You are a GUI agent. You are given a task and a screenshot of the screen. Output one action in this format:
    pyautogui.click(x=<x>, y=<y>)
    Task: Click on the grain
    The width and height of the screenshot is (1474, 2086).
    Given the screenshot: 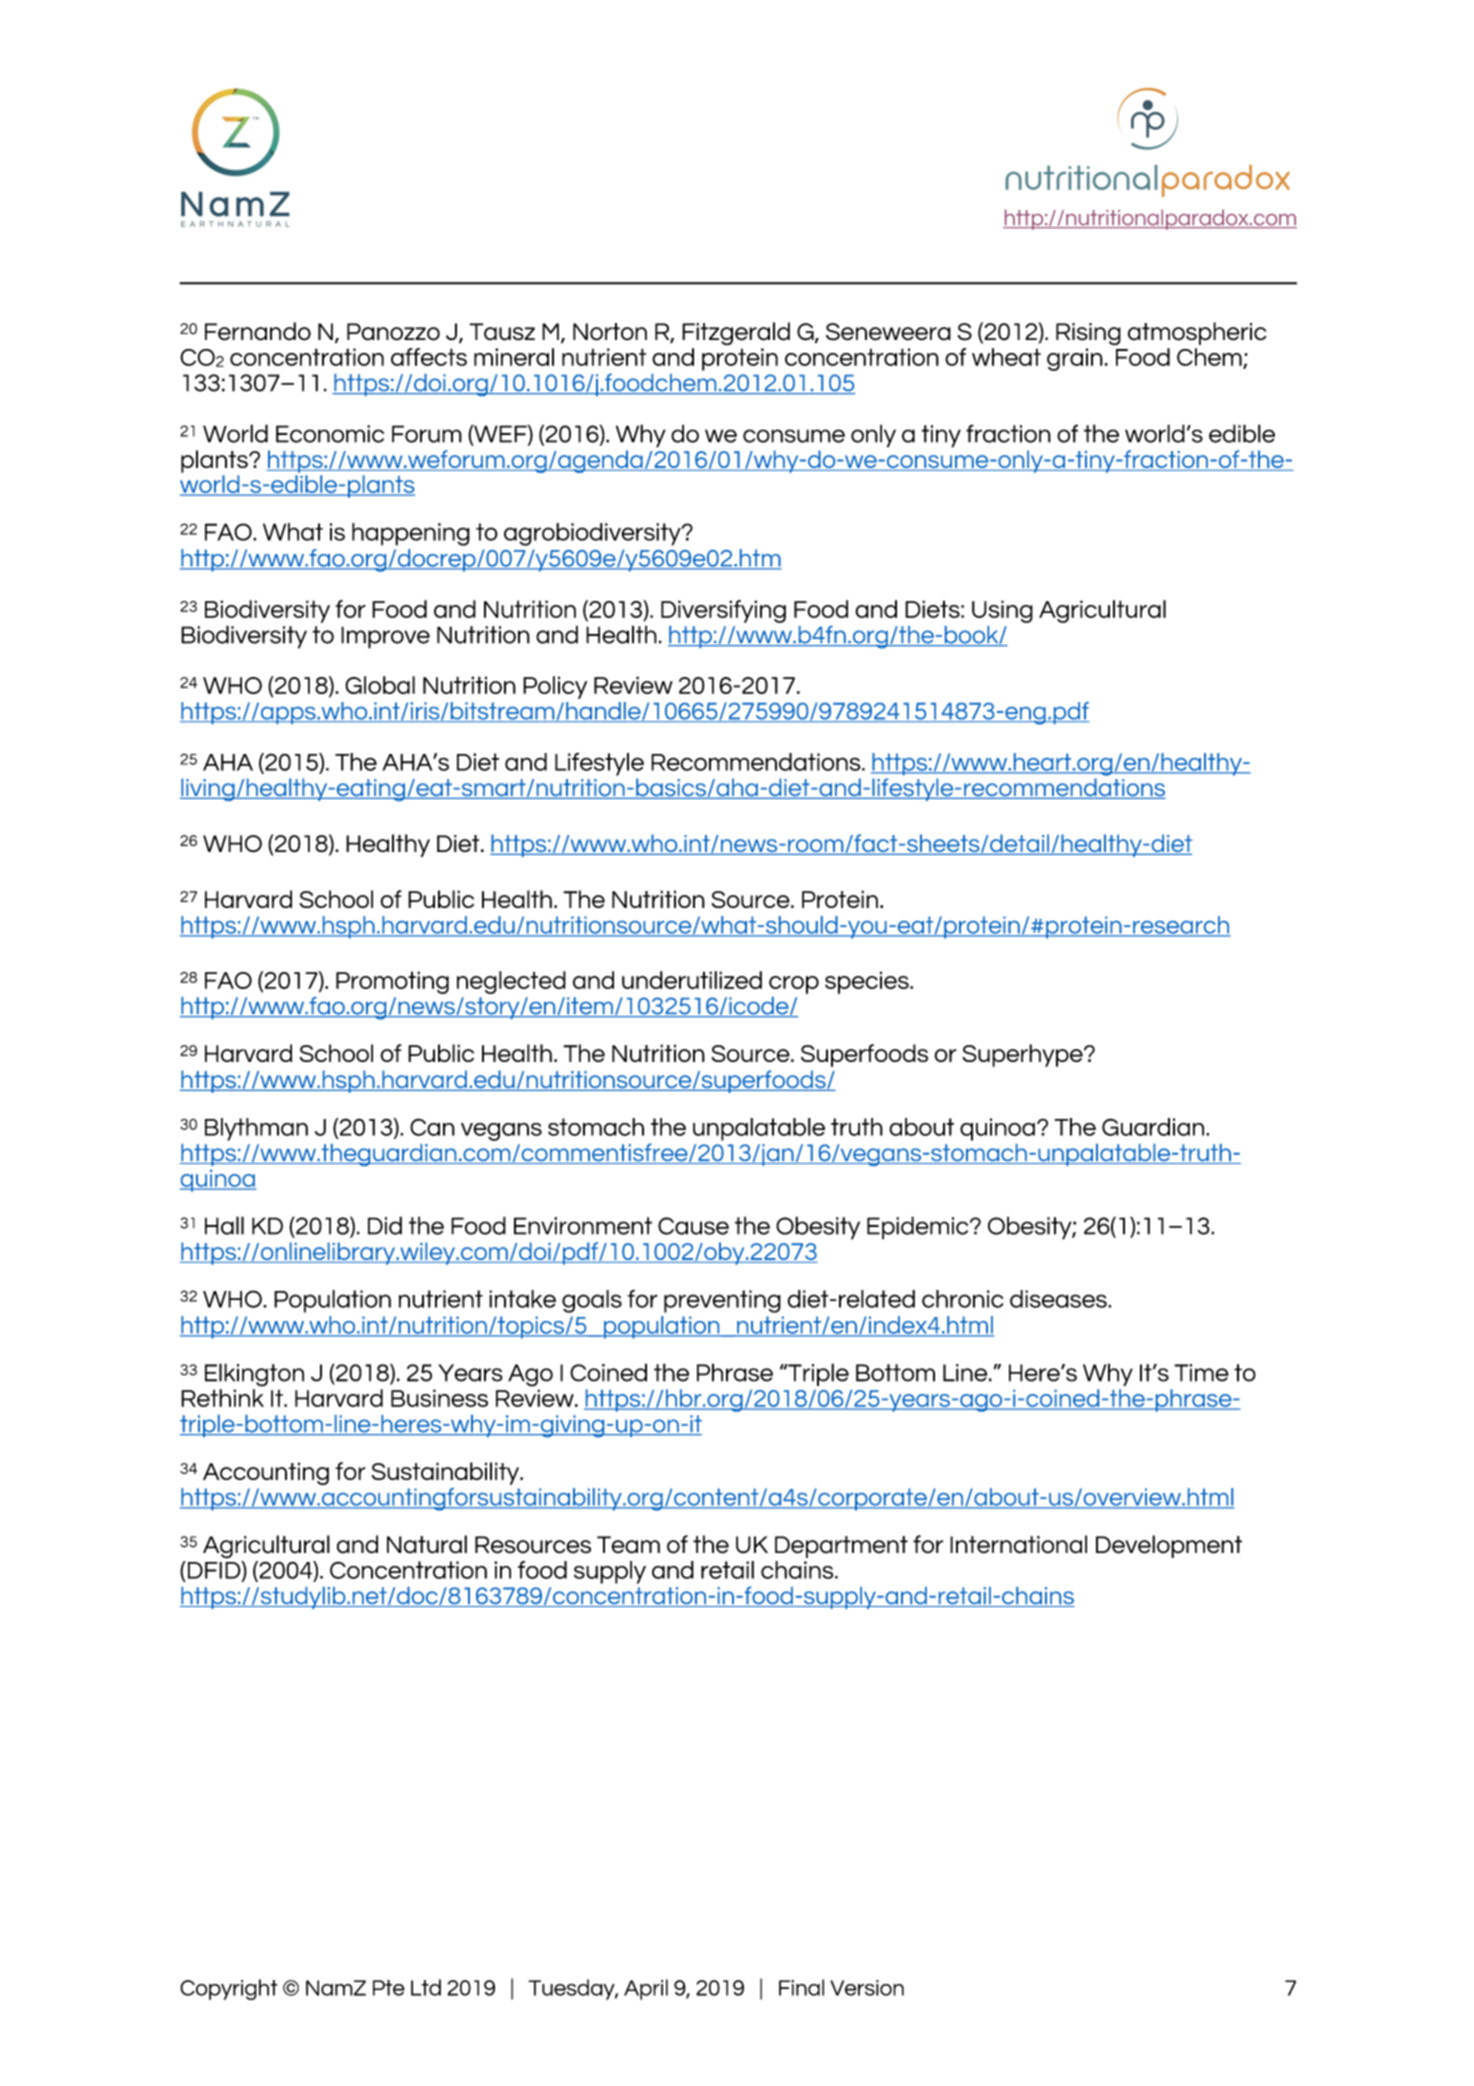 What is the action you would take?
    pyautogui.click(x=1075, y=359)
